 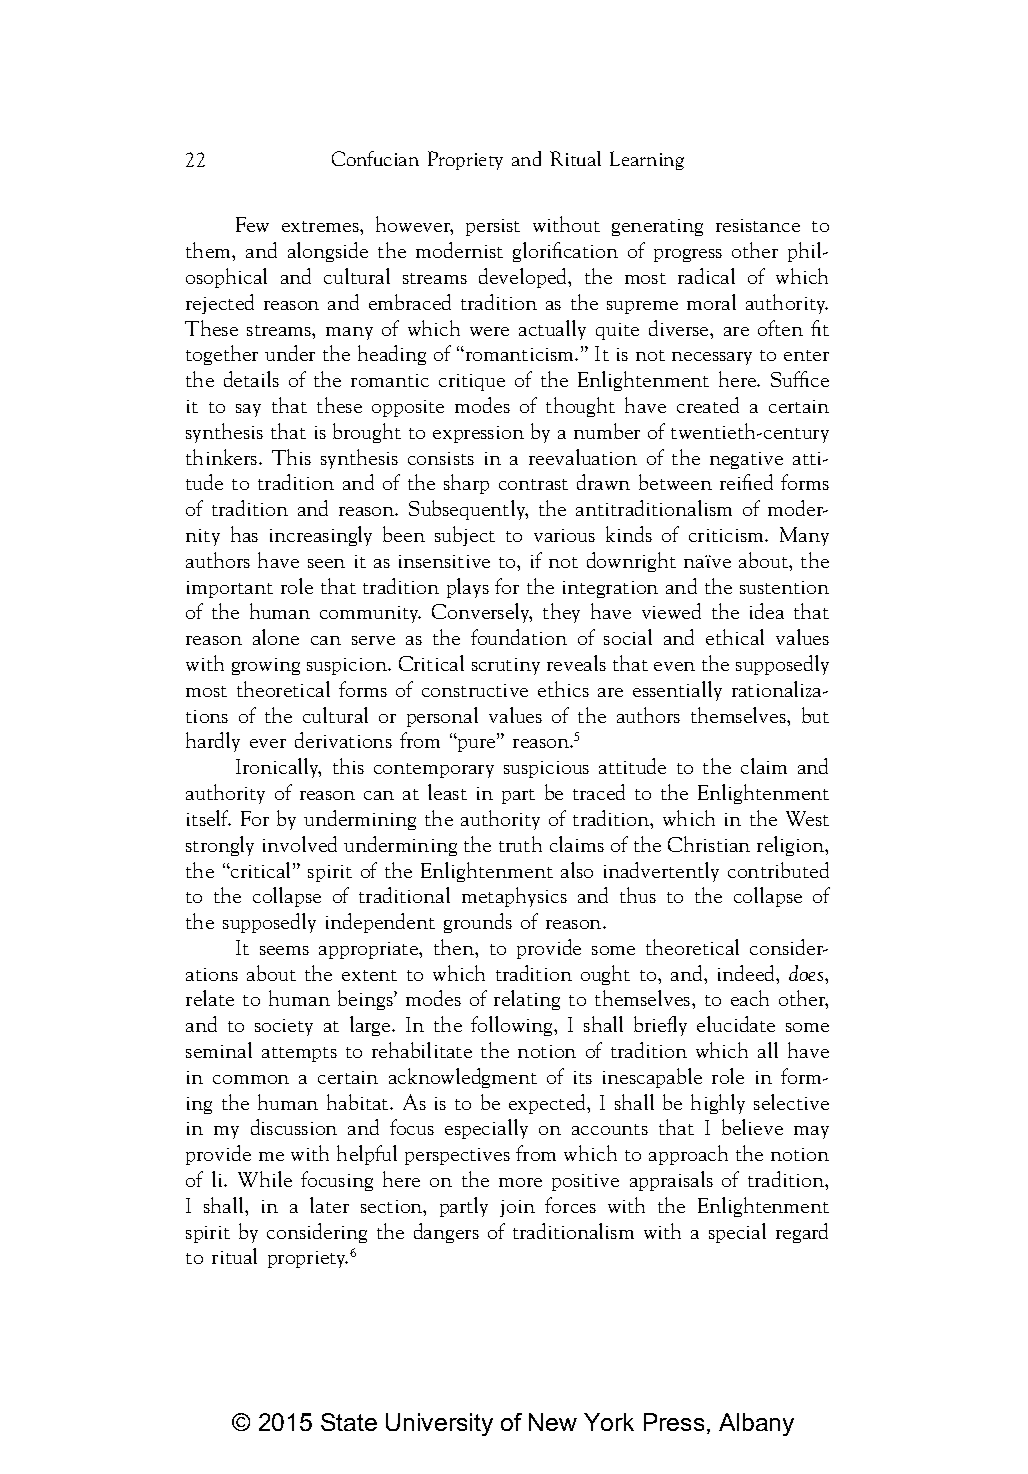 What do you see at coordinates (349, 1422) in the screenshot?
I see `State` at bounding box center [349, 1422].
